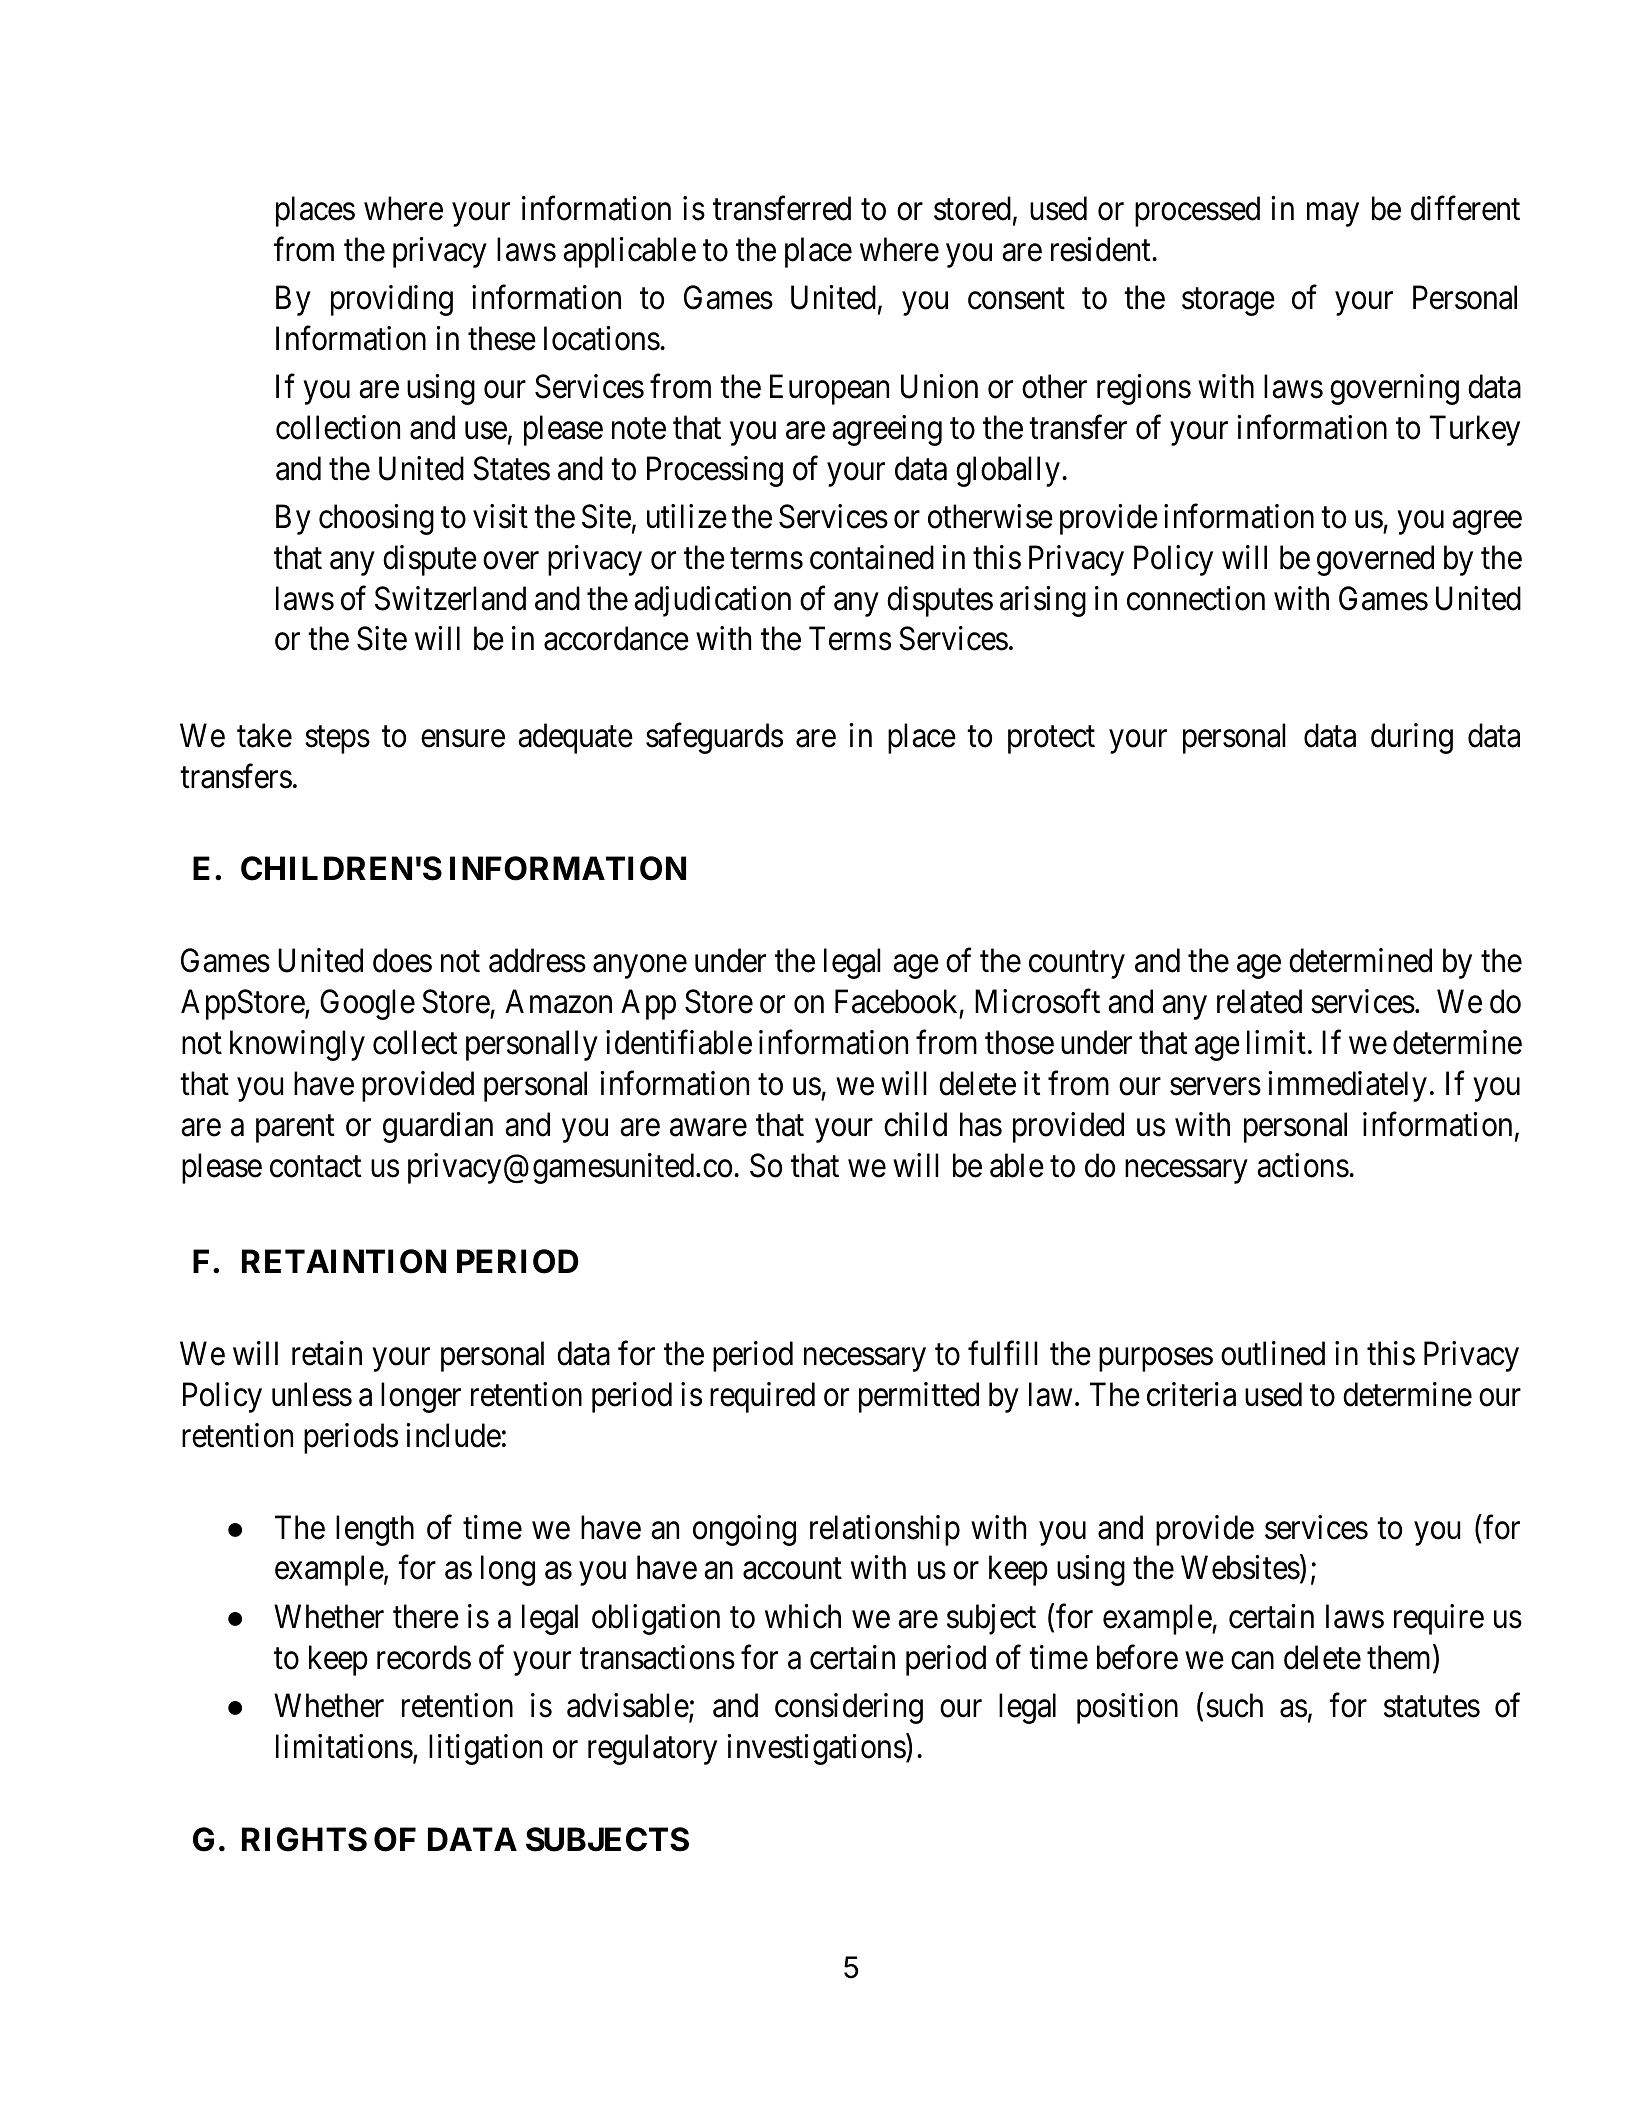 This page has width=1639, height=2121. What do you see at coordinates (392, 300) in the page?
I see `providing` at bounding box center [392, 300].
